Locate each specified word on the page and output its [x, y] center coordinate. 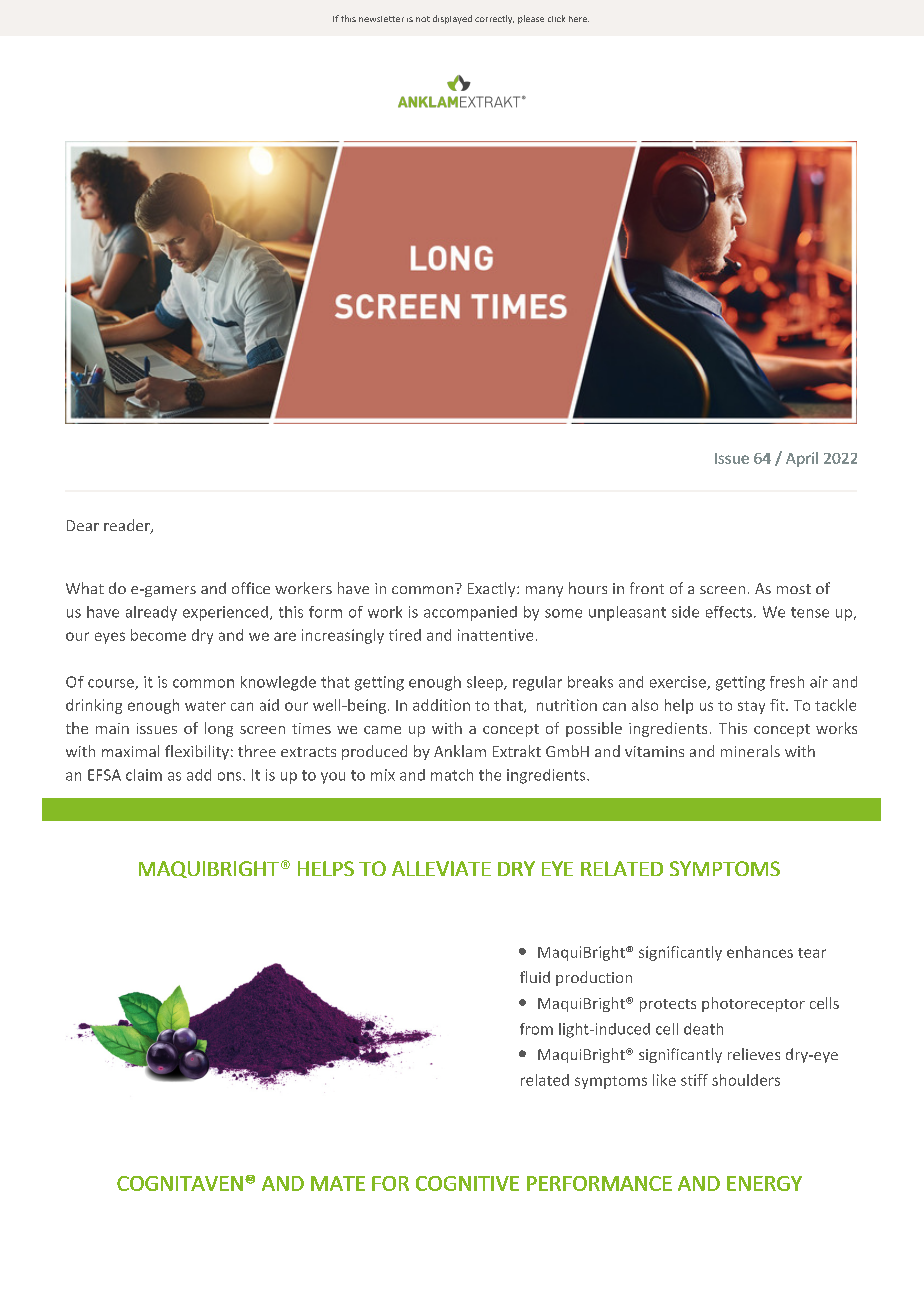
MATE [338, 1183]
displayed [452, 19]
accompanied [470, 613]
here [579, 19]
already [151, 613]
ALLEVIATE [441, 868]
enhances [760, 952]
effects [729, 612]
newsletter [381, 19]
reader [128, 526]
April [802, 459]
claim [144, 775]
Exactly [493, 589]
